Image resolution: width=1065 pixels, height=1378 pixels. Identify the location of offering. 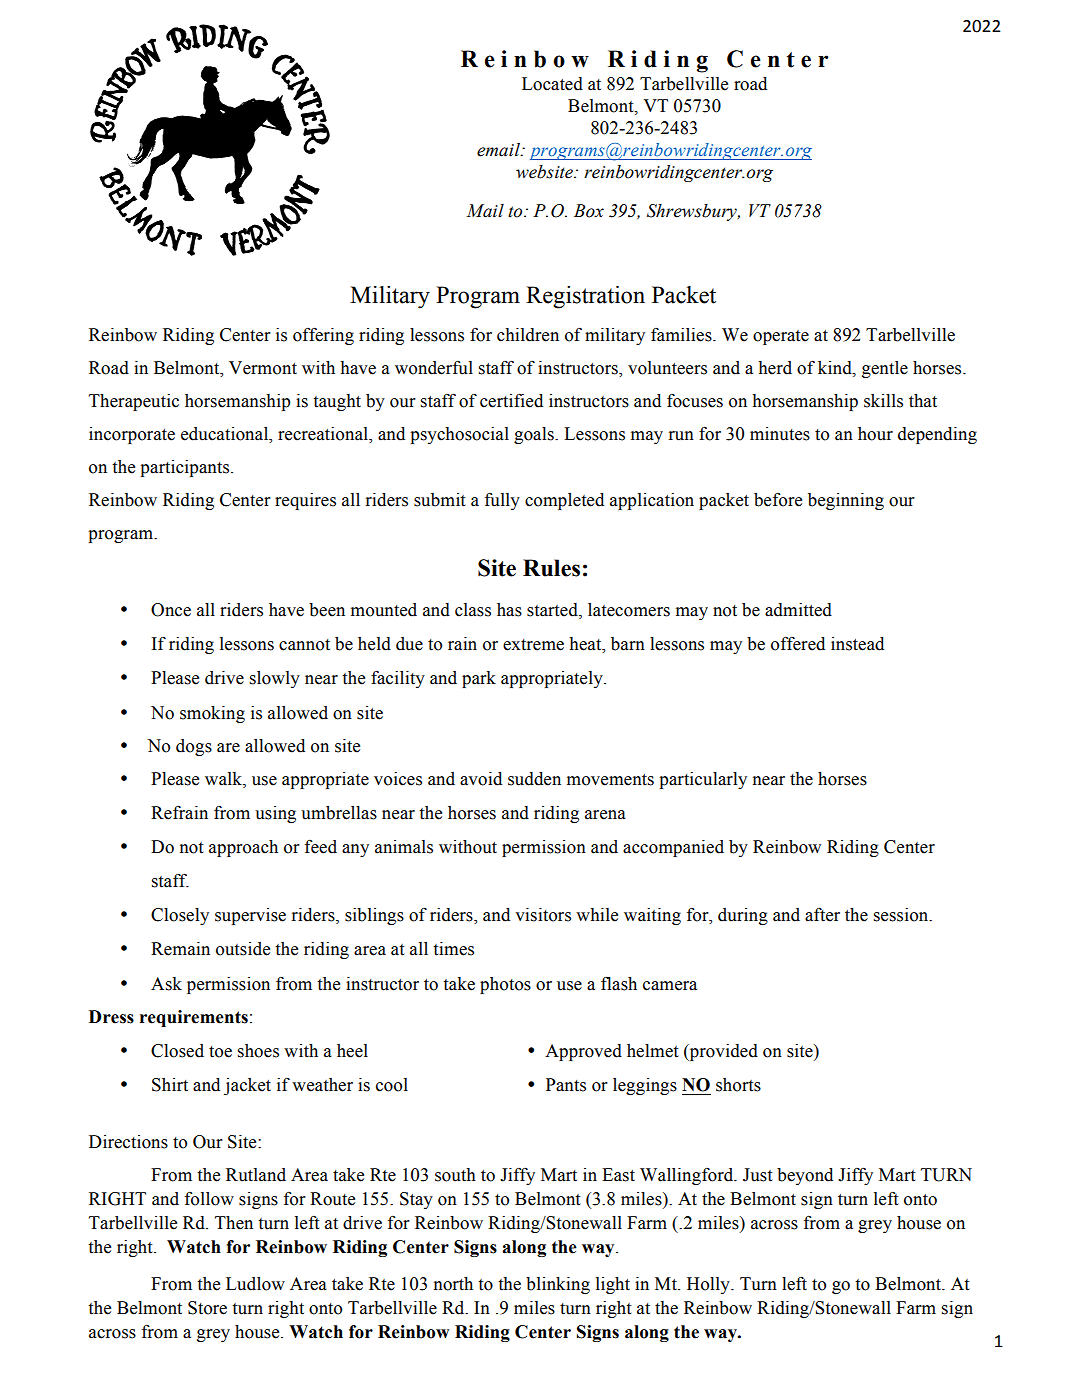
(323, 336).
